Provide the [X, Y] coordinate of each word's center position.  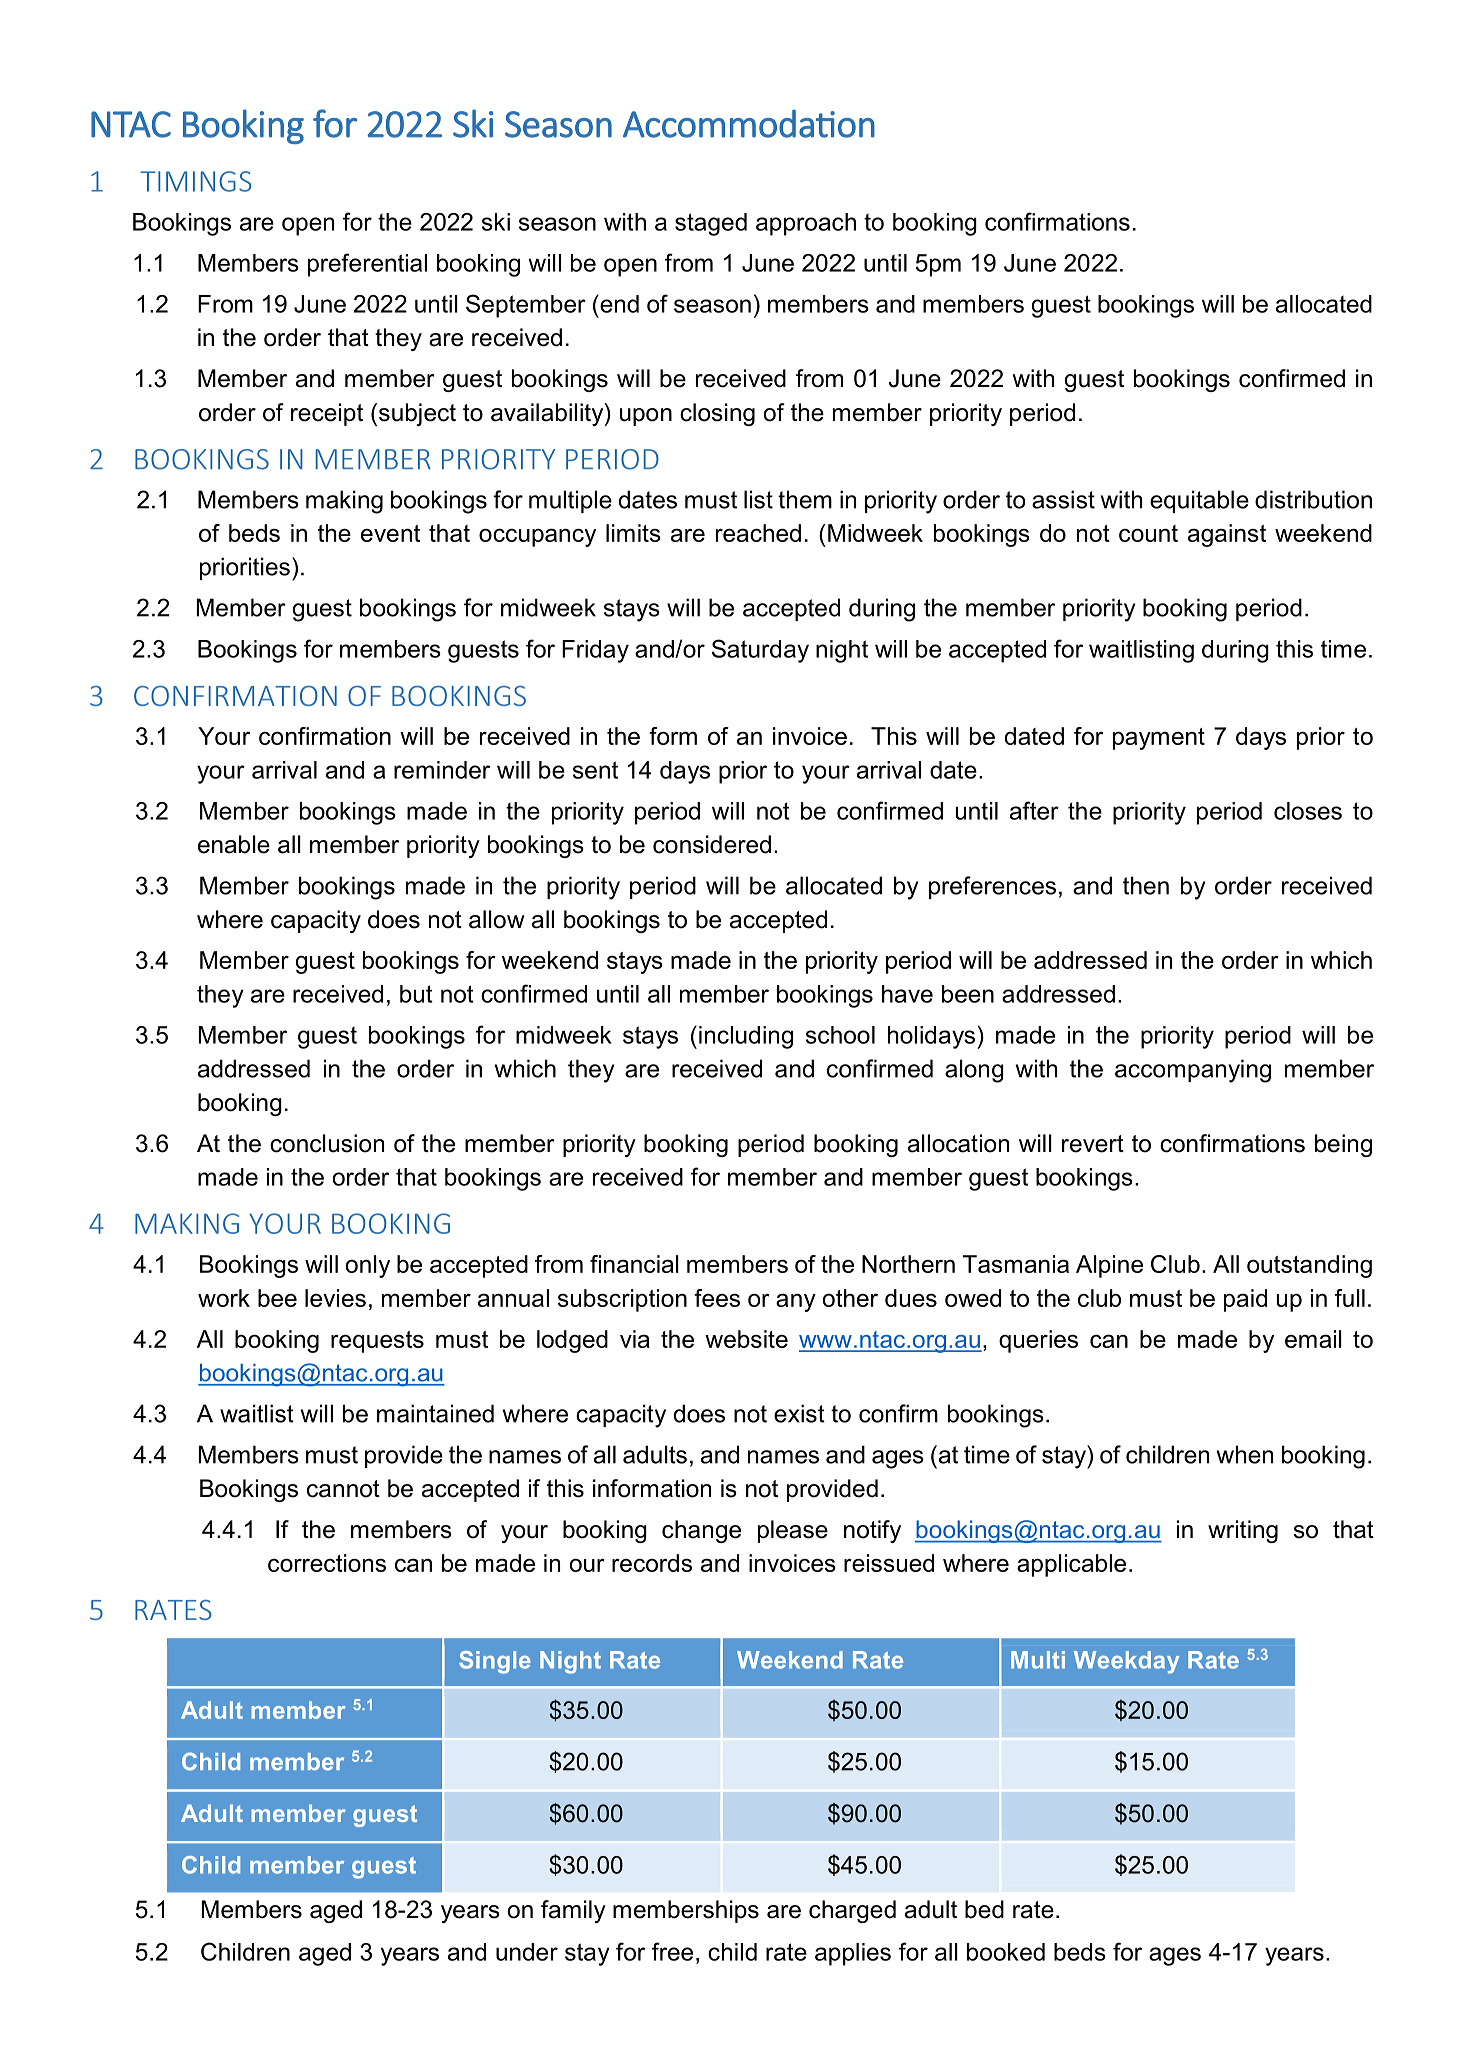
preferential [367, 265]
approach [806, 224]
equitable [1199, 501]
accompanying [1193, 1071]
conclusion [327, 1143]
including [746, 1037]
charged [852, 1911]
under [527, 1952]
